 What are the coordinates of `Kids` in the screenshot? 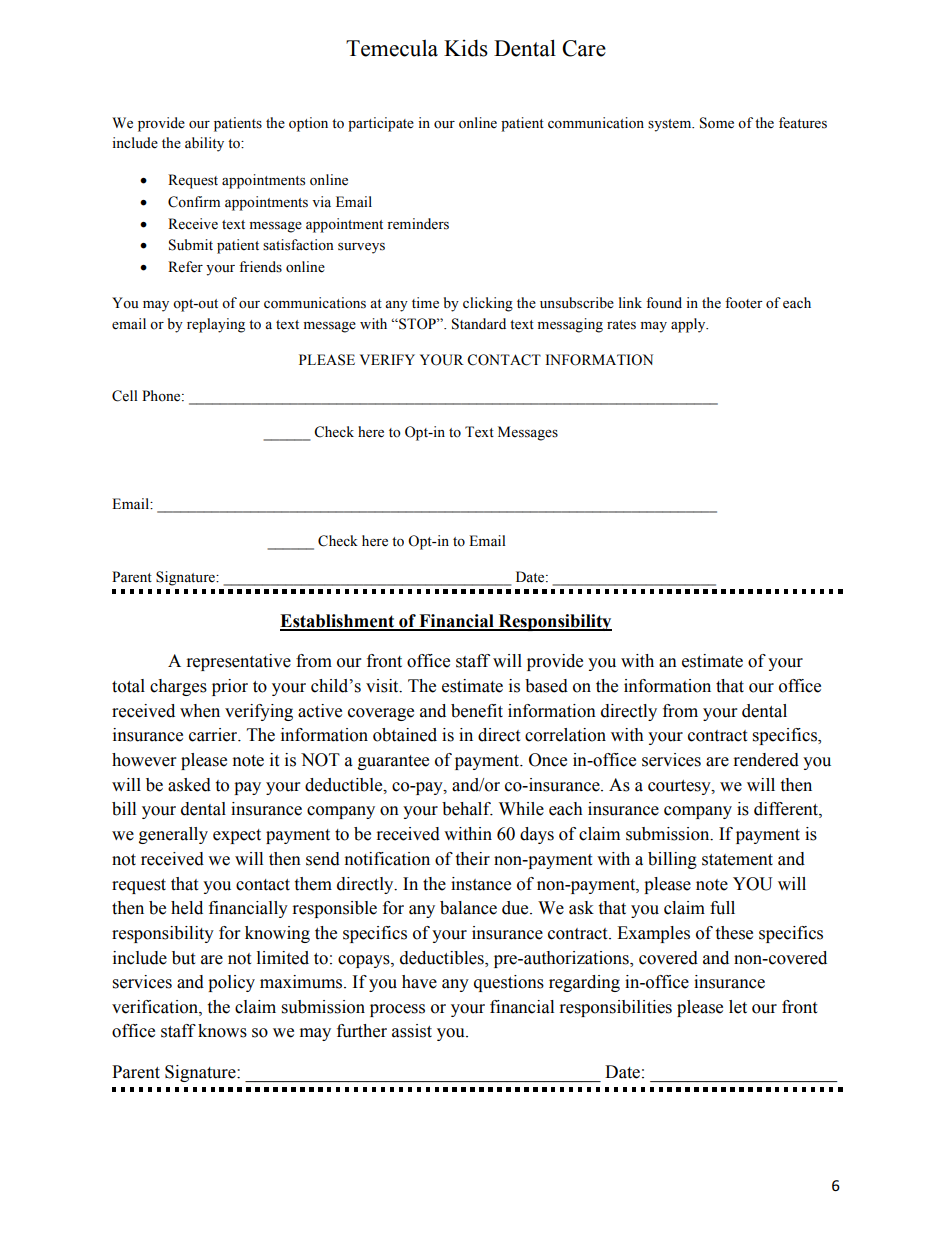 It's located at (466, 48).
